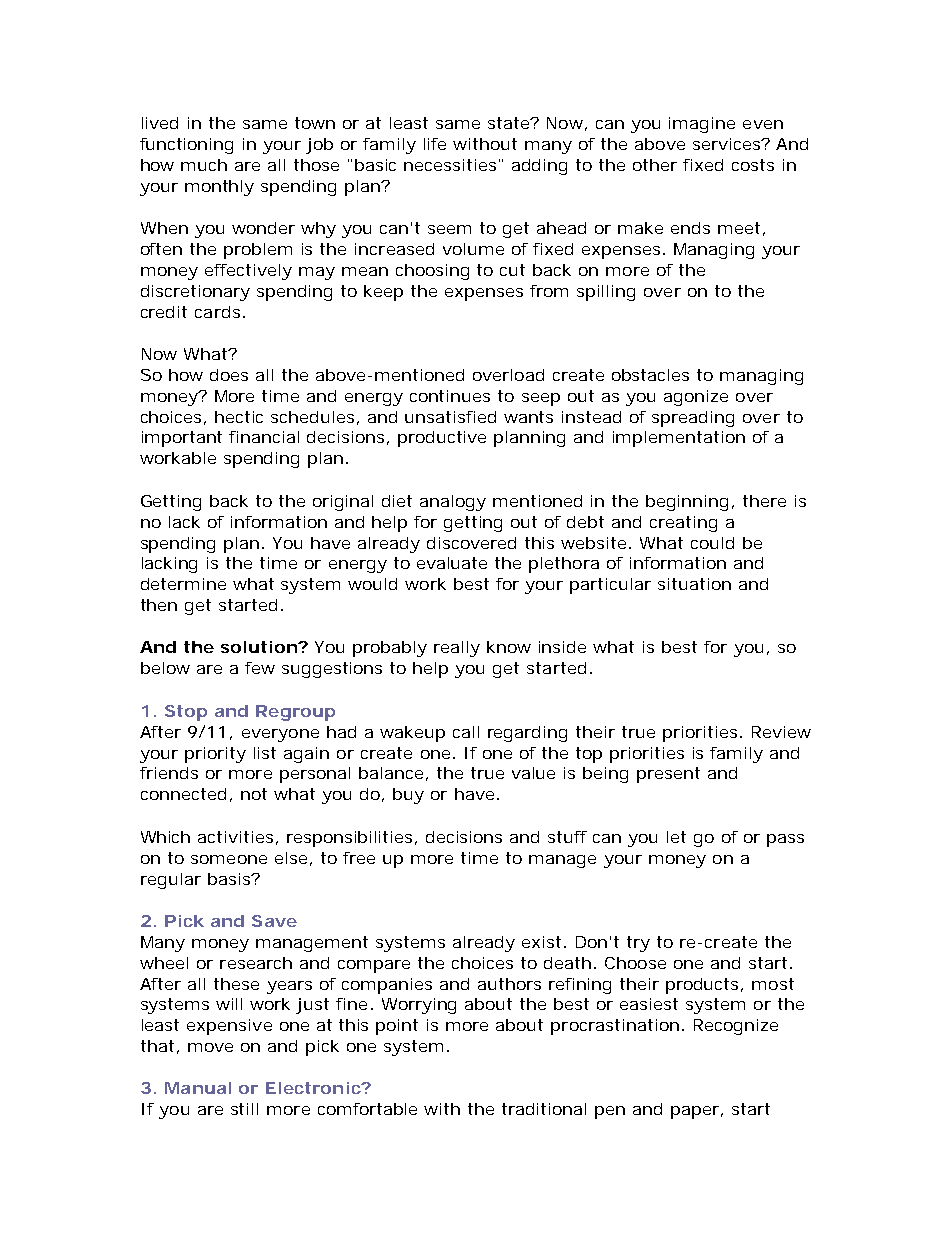 The image size is (952, 1233). I want to click on analogy, so click(453, 503).
